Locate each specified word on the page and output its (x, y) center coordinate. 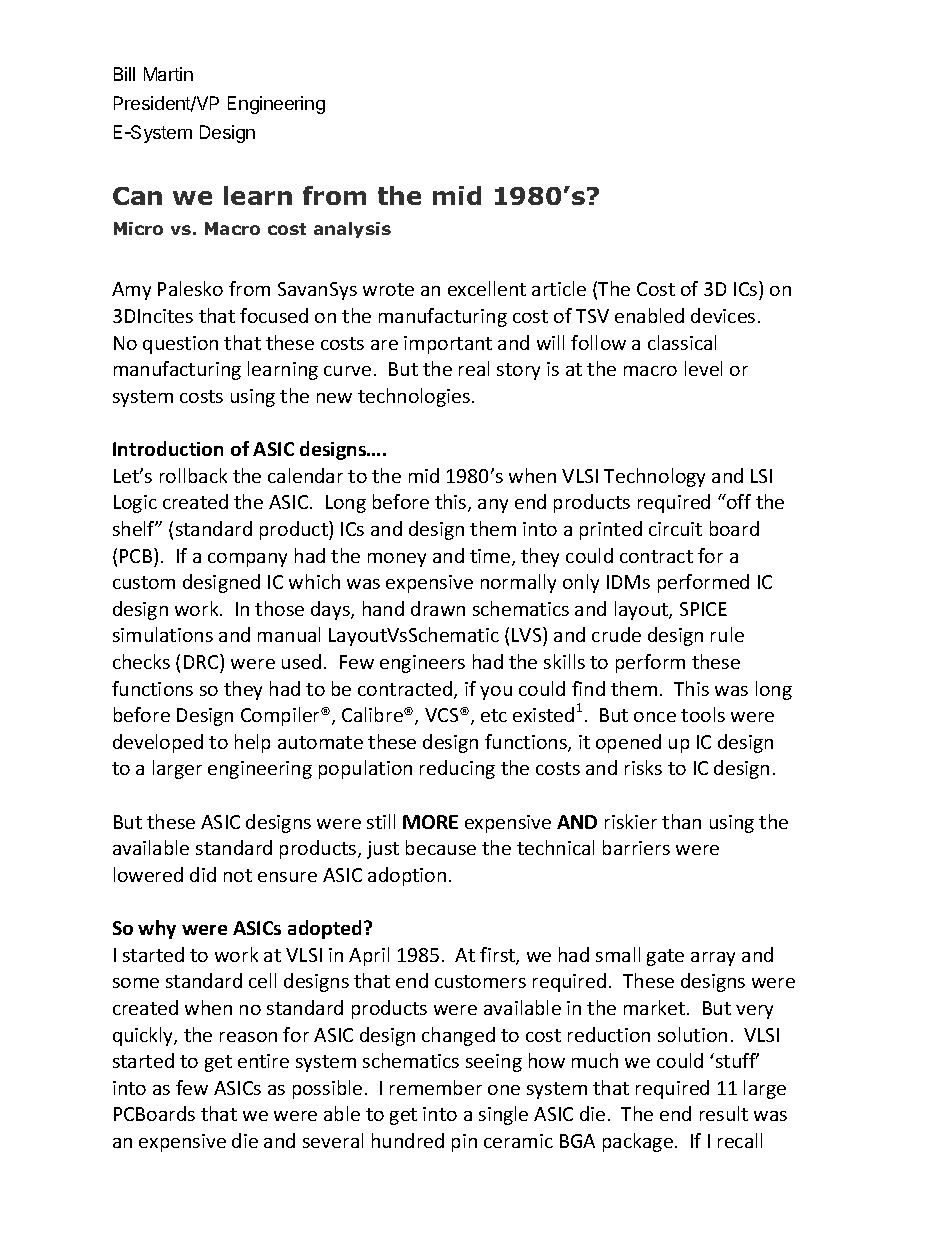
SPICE (703, 609)
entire (263, 1061)
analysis (352, 230)
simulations (163, 634)
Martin (168, 74)
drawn (438, 608)
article (559, 288)
